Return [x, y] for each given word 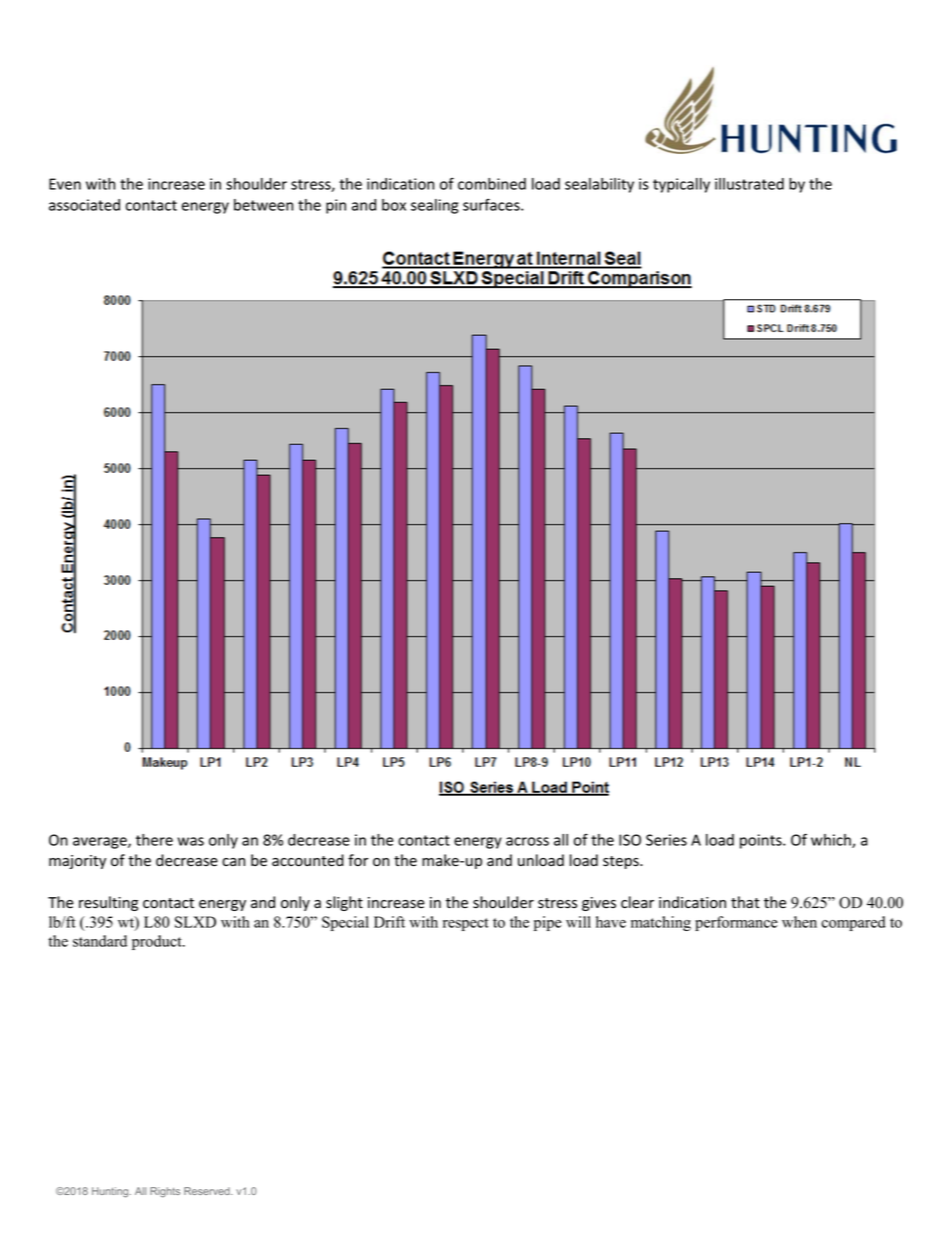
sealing [434, 206]
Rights [165, 1192]
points [762, 841]
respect [466, 924]
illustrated [749, 184]
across [527, 841]
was [191, 841]
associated [84, 205]
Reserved [208, 1191]
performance [736, 923]
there [154, 840]
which [832, 841]
